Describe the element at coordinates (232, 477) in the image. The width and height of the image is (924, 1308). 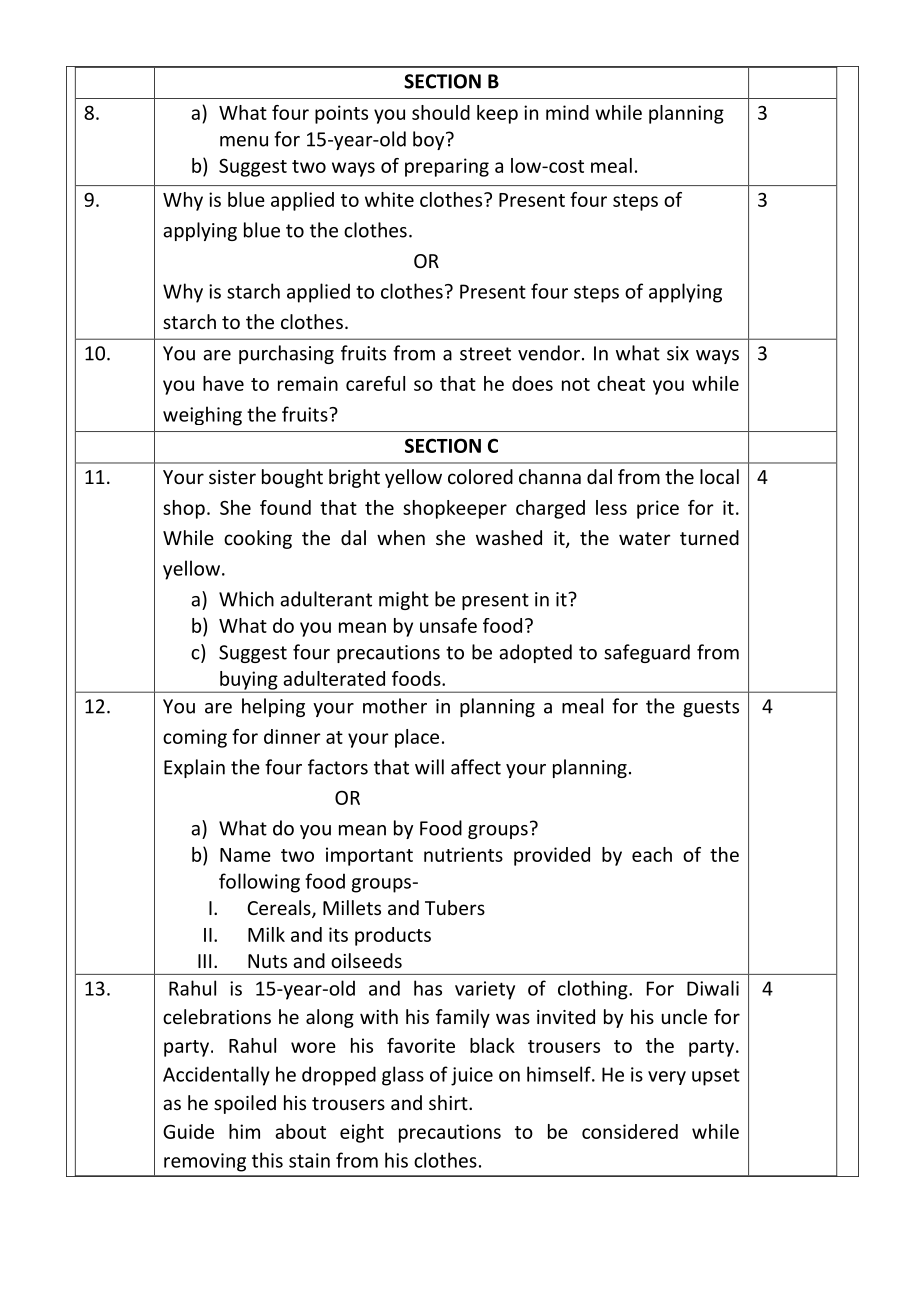
I see `sister` at that location.
